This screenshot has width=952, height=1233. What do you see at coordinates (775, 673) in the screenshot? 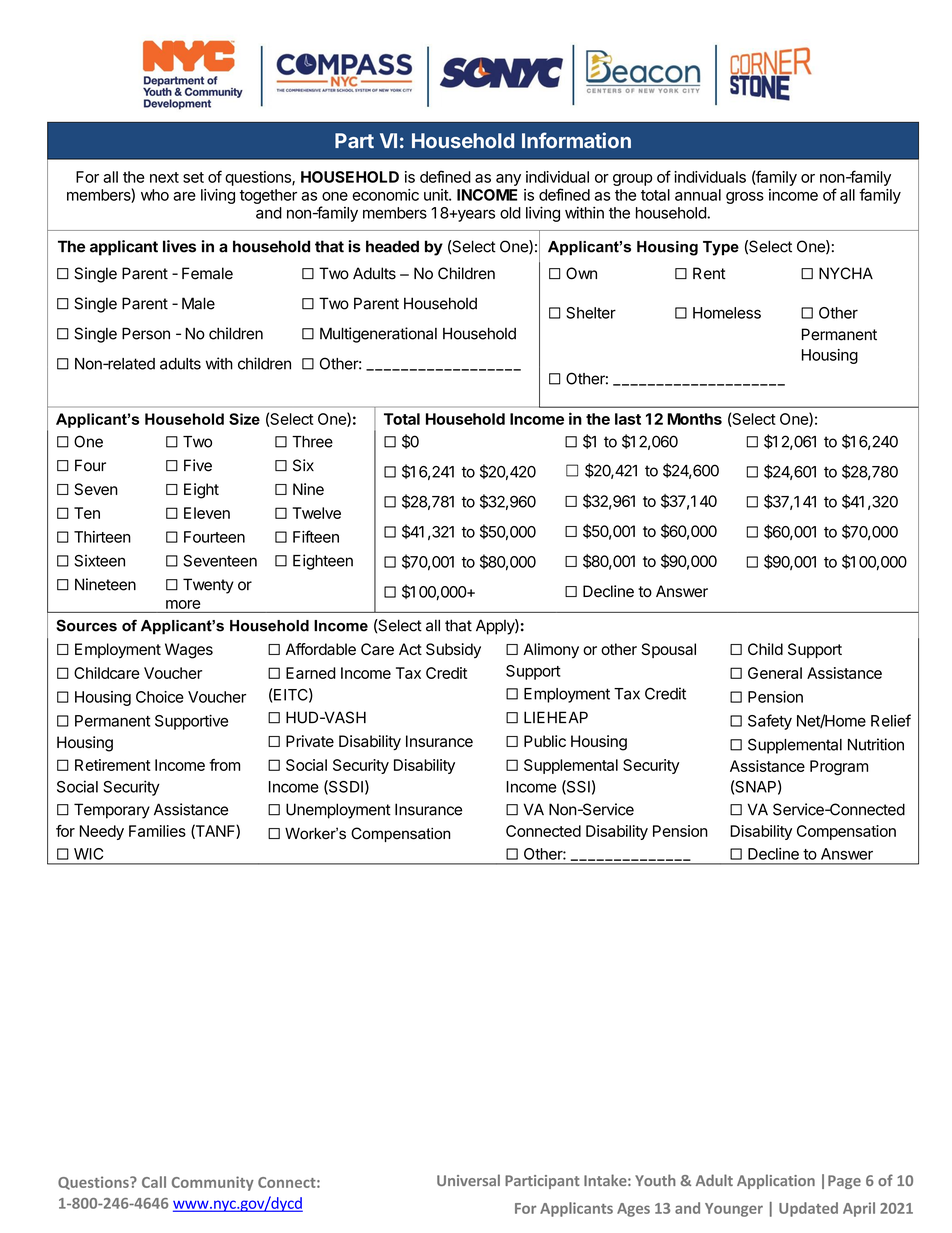
I see `General` at bounding box center [775, 673].
